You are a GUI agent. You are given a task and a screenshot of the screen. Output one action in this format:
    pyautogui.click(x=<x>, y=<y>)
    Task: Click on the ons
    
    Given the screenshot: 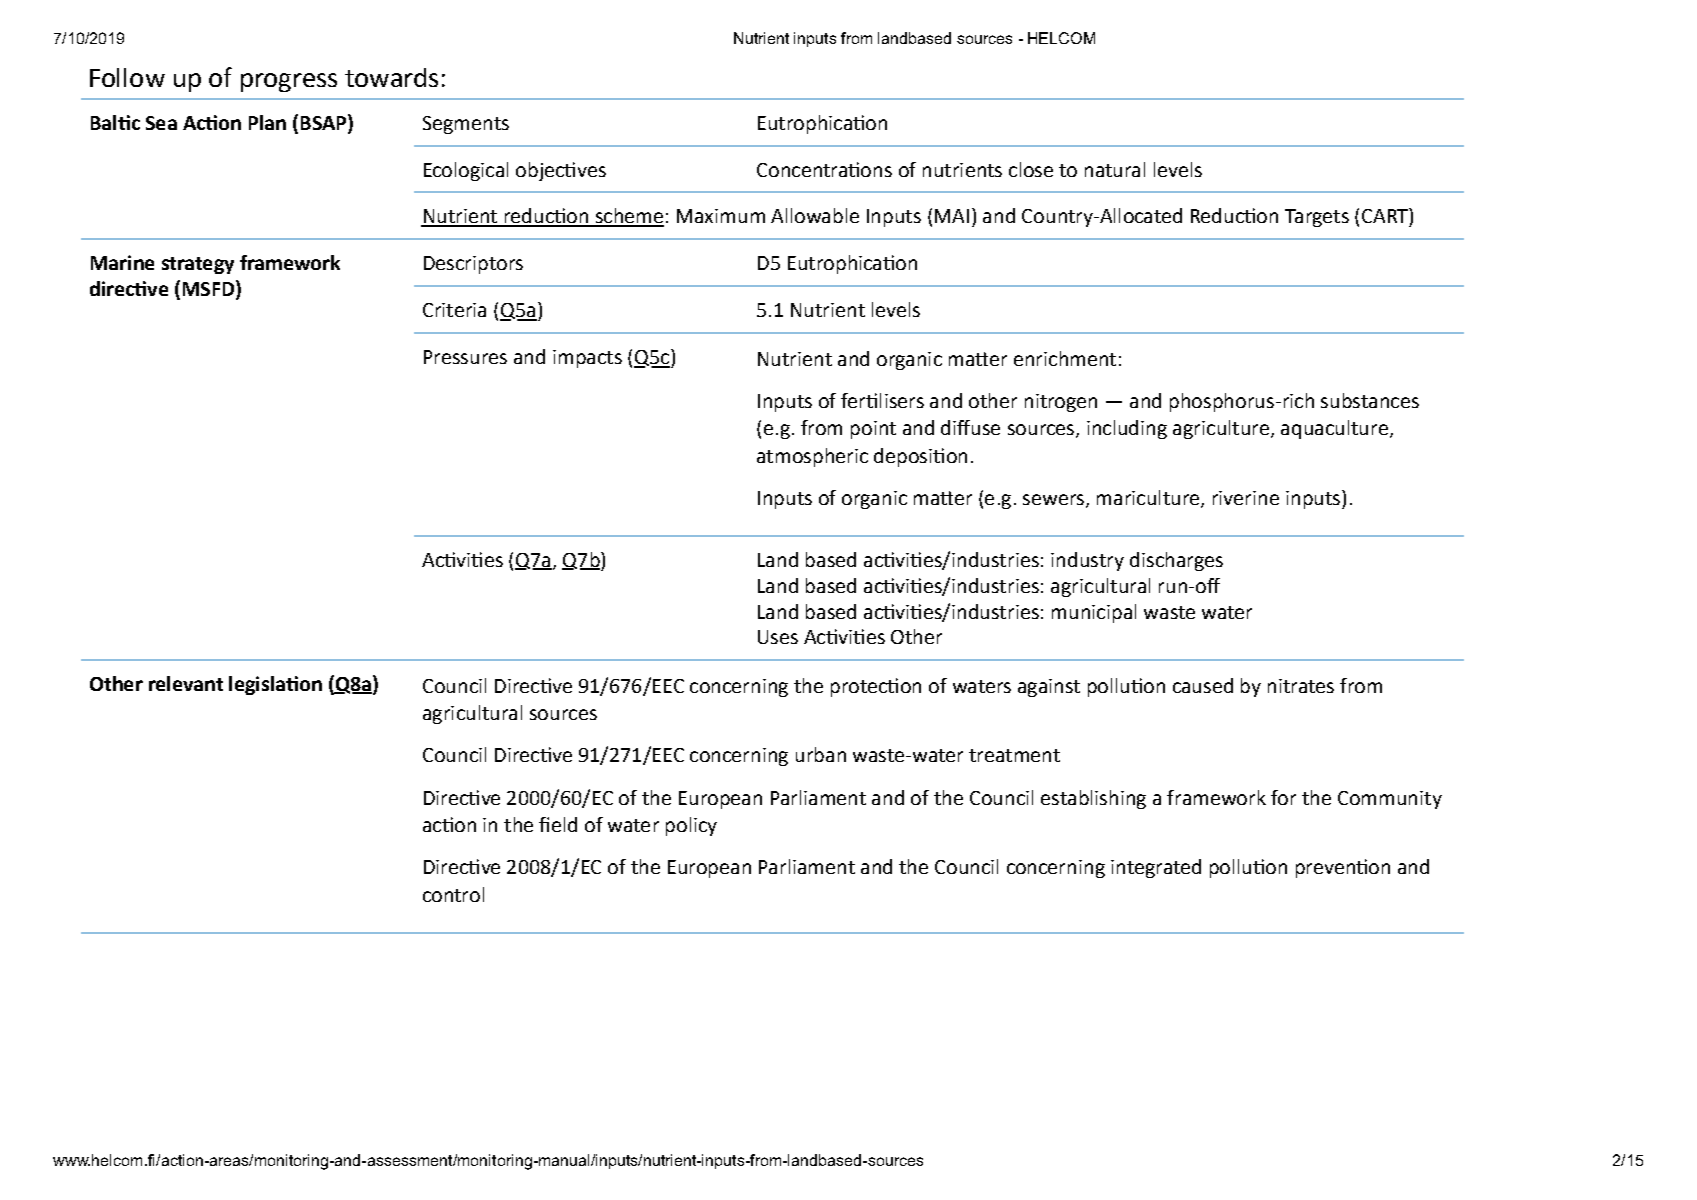 What is the action you would take?
    pyautogui.click(x=876, y=171)
